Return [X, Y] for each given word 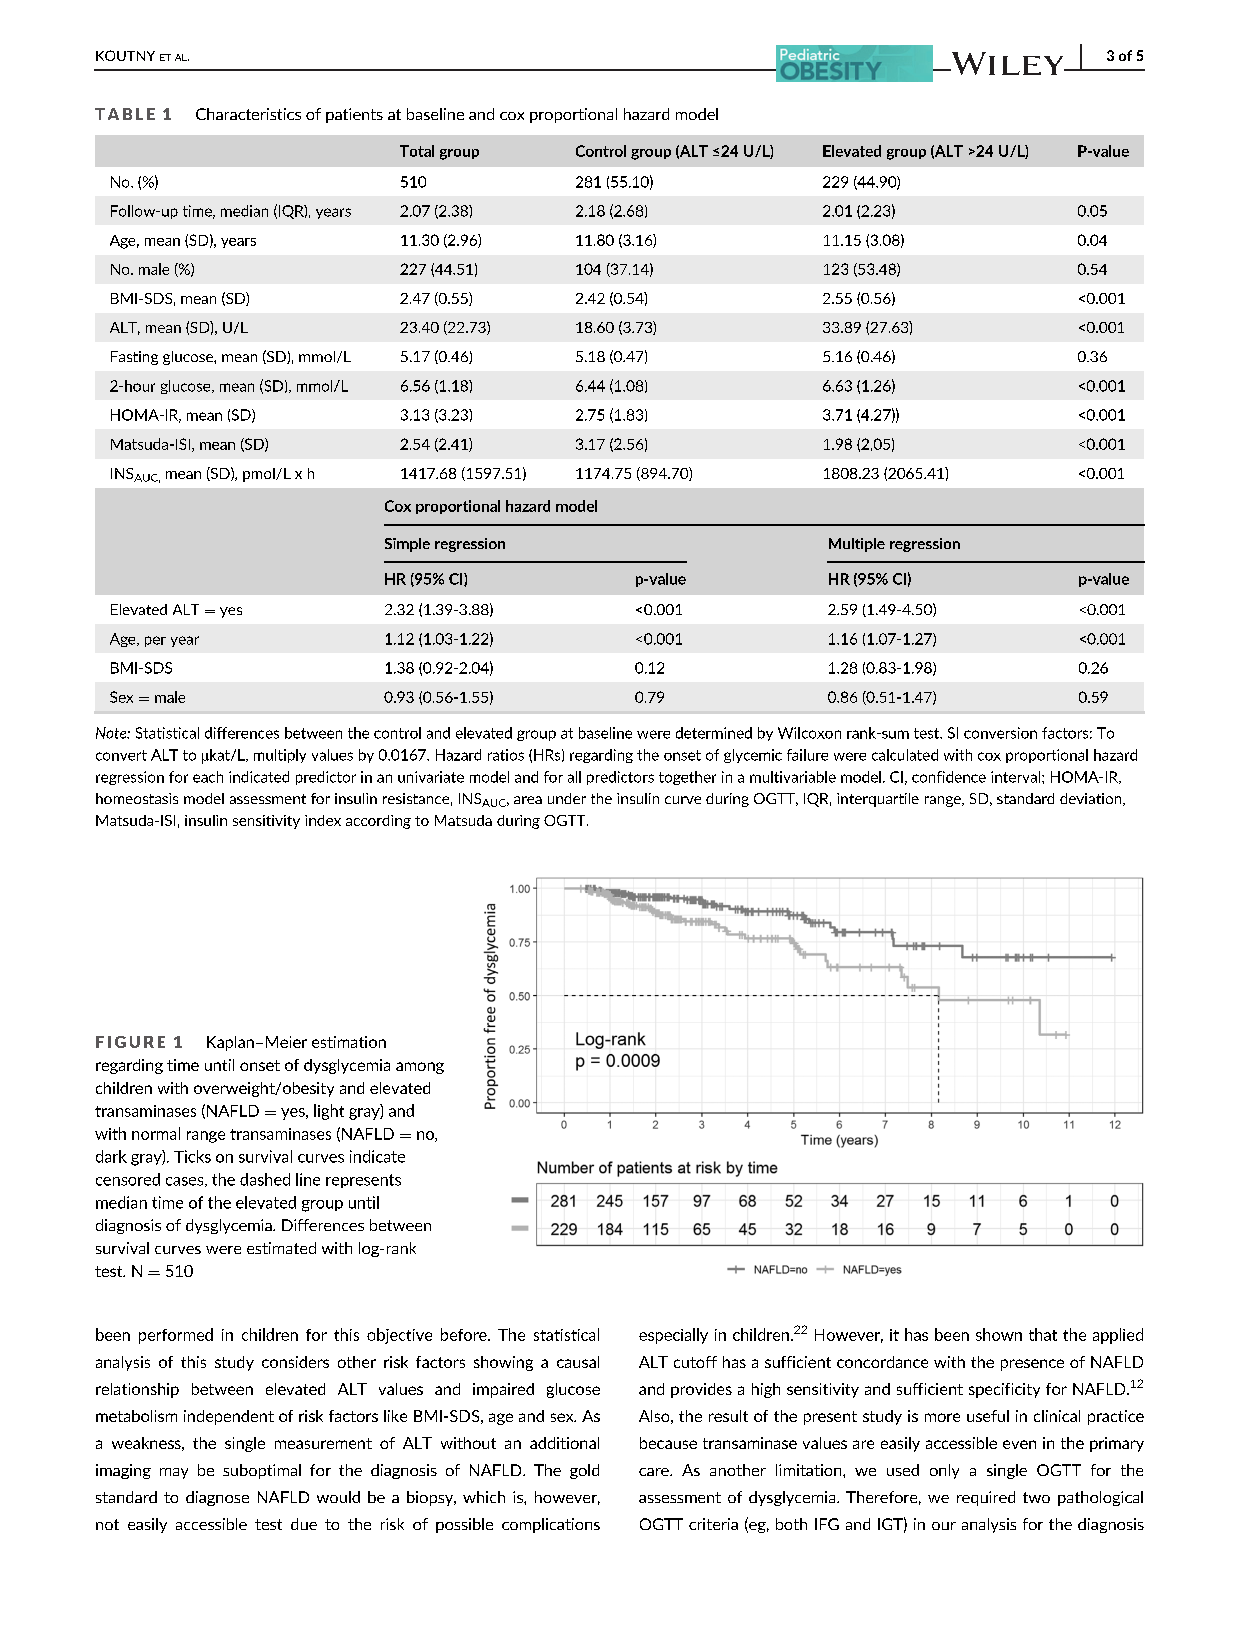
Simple [407, 545]
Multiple [857, 545]
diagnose [217, 1498]
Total [417, 151]
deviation [1092, 799]
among [420, 1068]
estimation [349, 1042]
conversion [1000, 733]
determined [714, 733]
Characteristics [248, 114]
